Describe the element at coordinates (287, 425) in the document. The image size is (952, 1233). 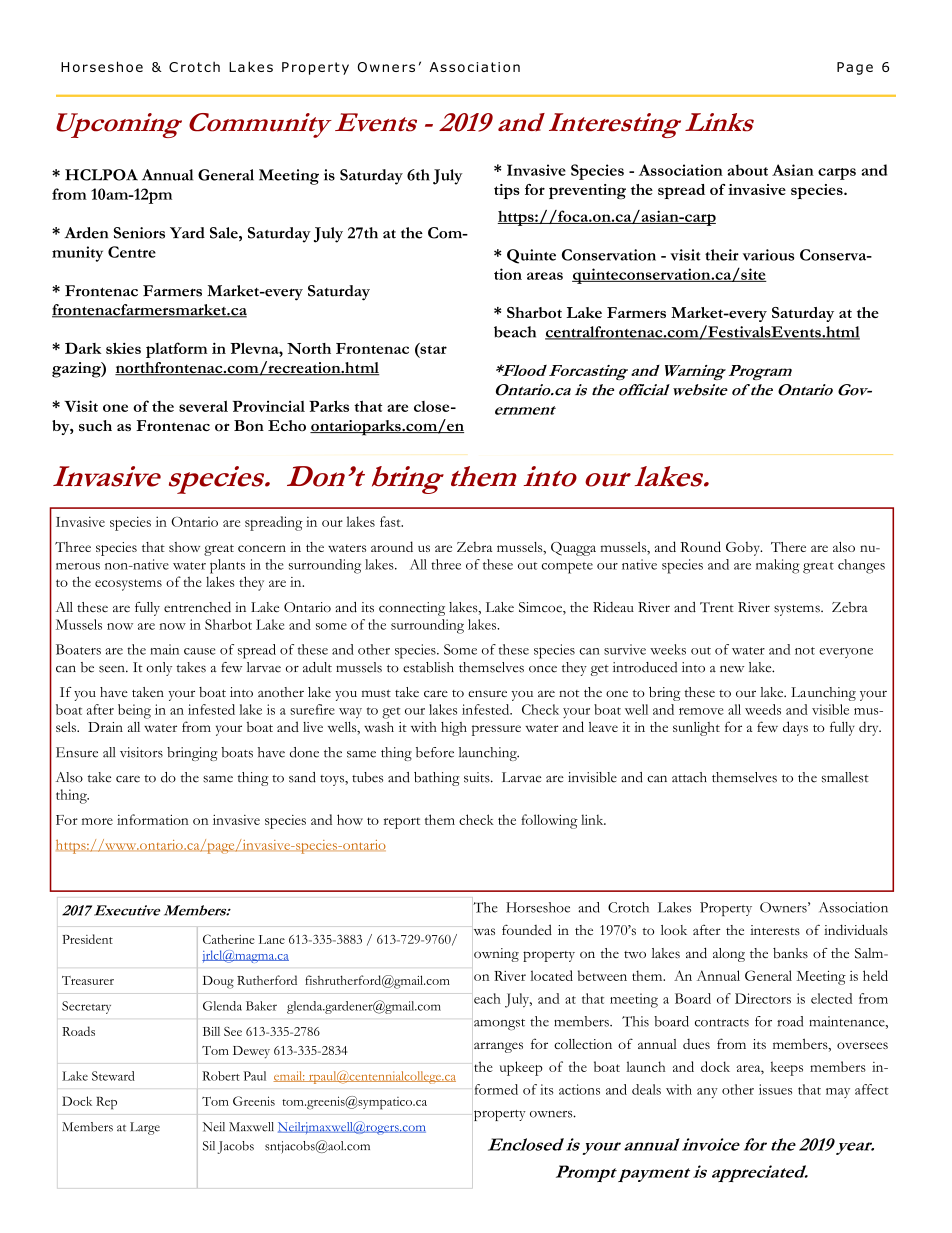
I see `Echo` at that location.
